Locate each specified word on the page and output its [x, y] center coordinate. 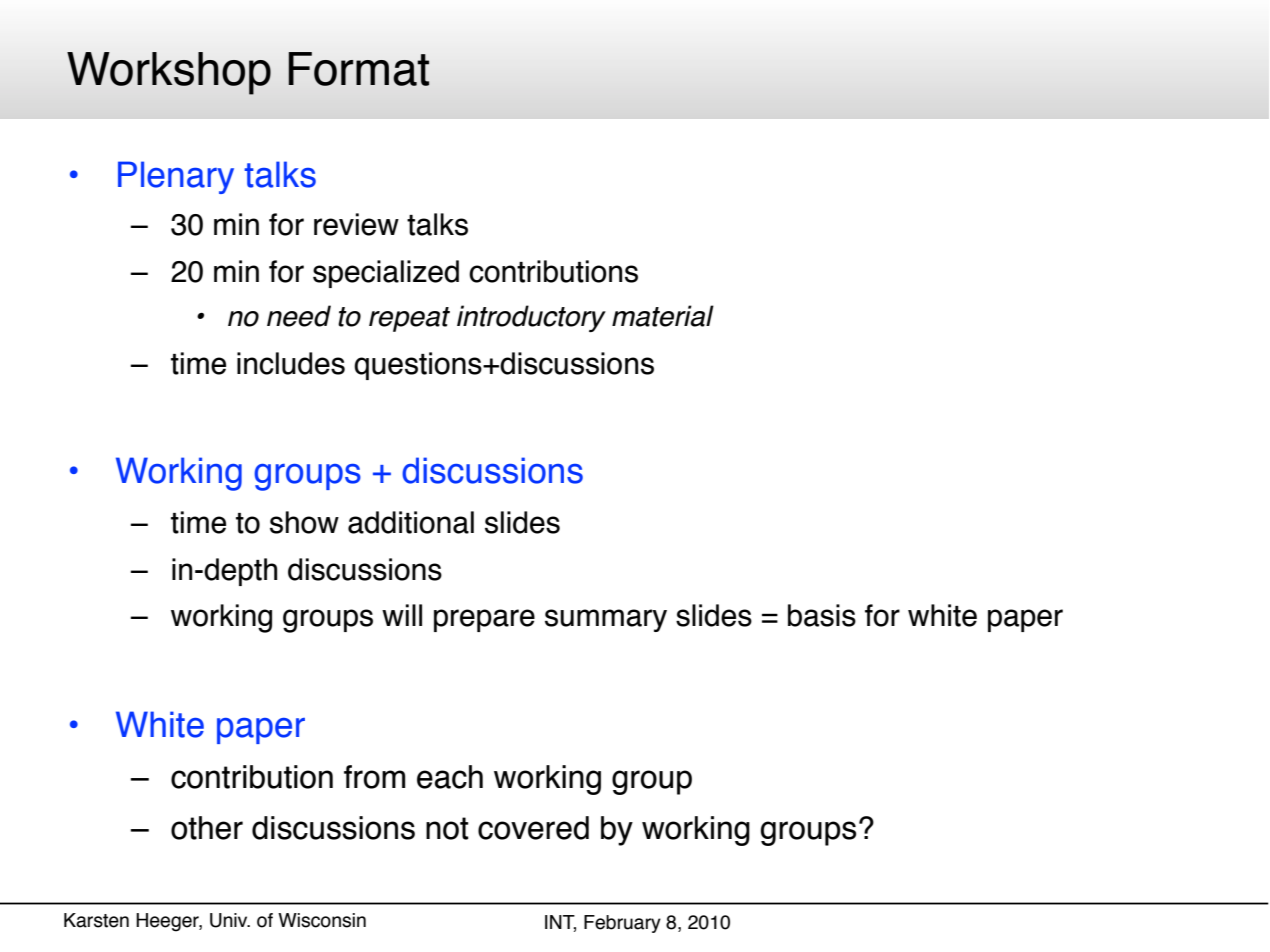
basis [822, 615]
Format [358, 69]
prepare [484, 620]
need [299, 316]
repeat [409, 319]
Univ [230, 920]
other [207, 828]
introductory [531, 318]
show [304, 522]
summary [606, 620]
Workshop [169, 73]
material [663, 316]
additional [411, 522]
